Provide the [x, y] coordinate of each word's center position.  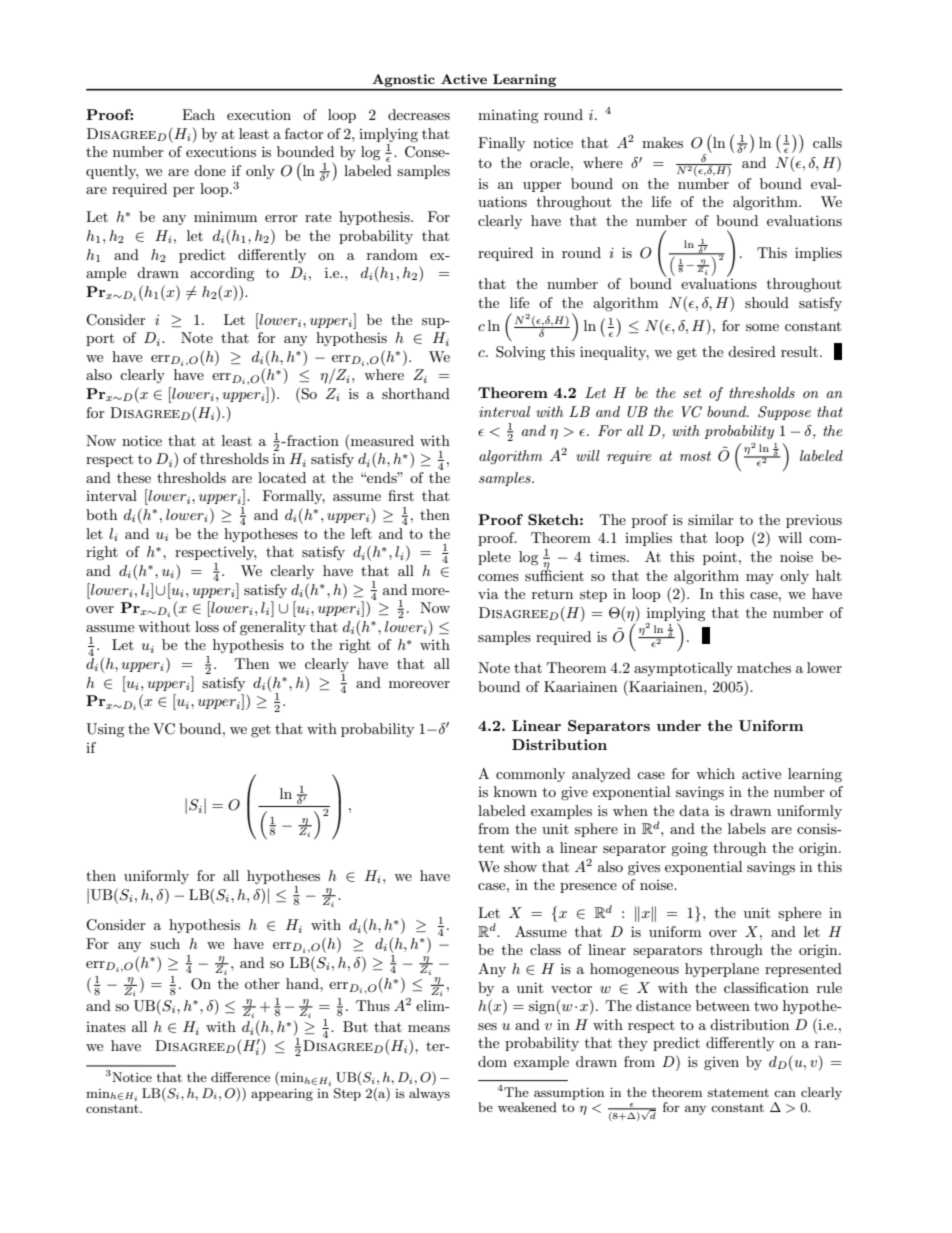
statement [738, 1092]
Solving [521, 353]
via [488, 593]
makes [662, 142]
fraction [312, 440]
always [429, 1094]
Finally [501, 144]
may [760, 579]
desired [752, 351]
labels [747, 828]
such [165, 943]
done [210, 170]
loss [207, 626]
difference [240, 1077]
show [520, 866]
